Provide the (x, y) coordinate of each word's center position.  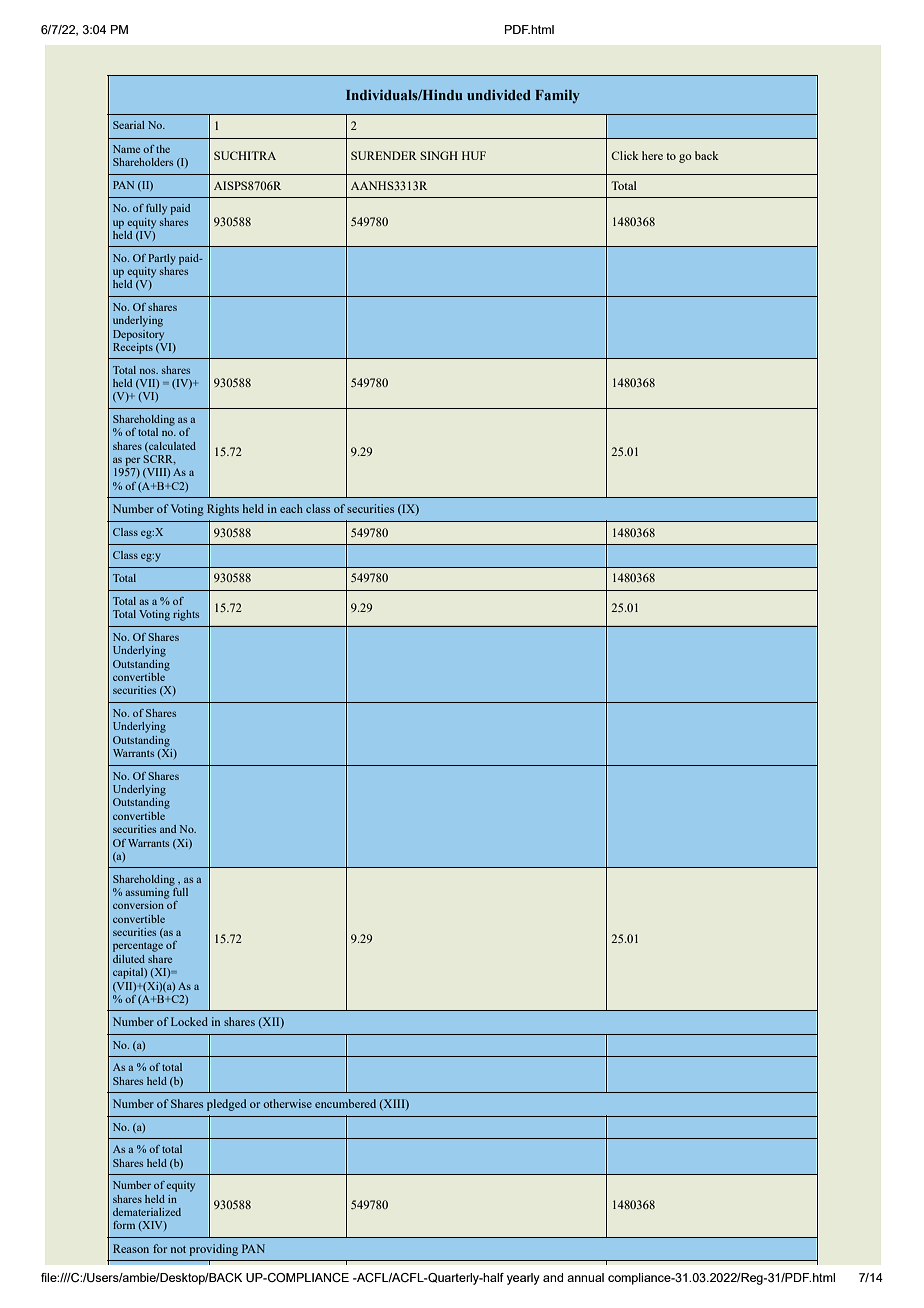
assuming (148, 892)
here (652, 155)
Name (126, 149)
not (178, 1249)
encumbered (345, 1103)
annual (585, 1277)
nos (149, 371)
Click (625, 155)
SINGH (439, 155)
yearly (523, 1279)
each (291, 508)
